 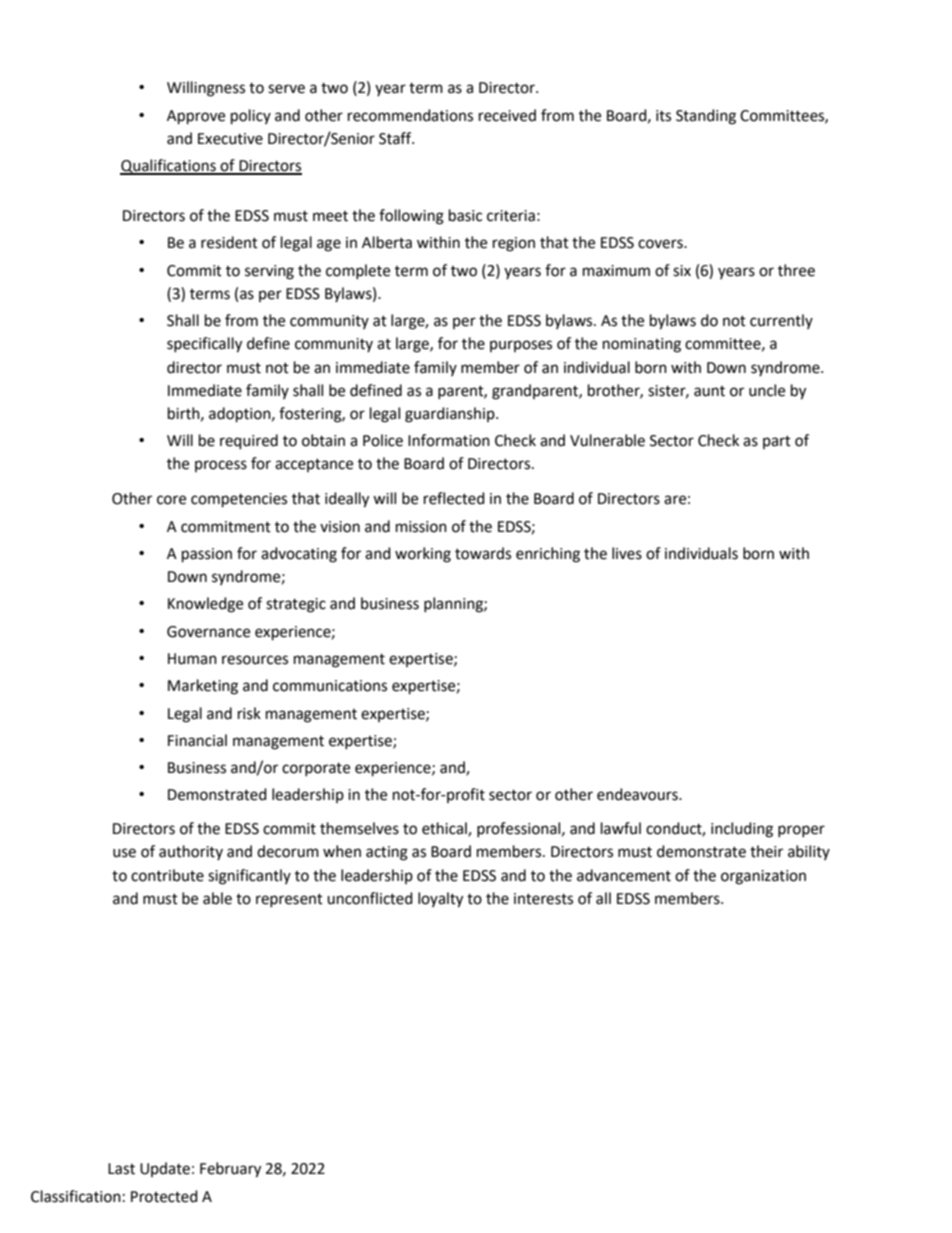 What do you see at coordinates (449, 440) in the document?
I see `Information` at bounding box center [449, 440].
